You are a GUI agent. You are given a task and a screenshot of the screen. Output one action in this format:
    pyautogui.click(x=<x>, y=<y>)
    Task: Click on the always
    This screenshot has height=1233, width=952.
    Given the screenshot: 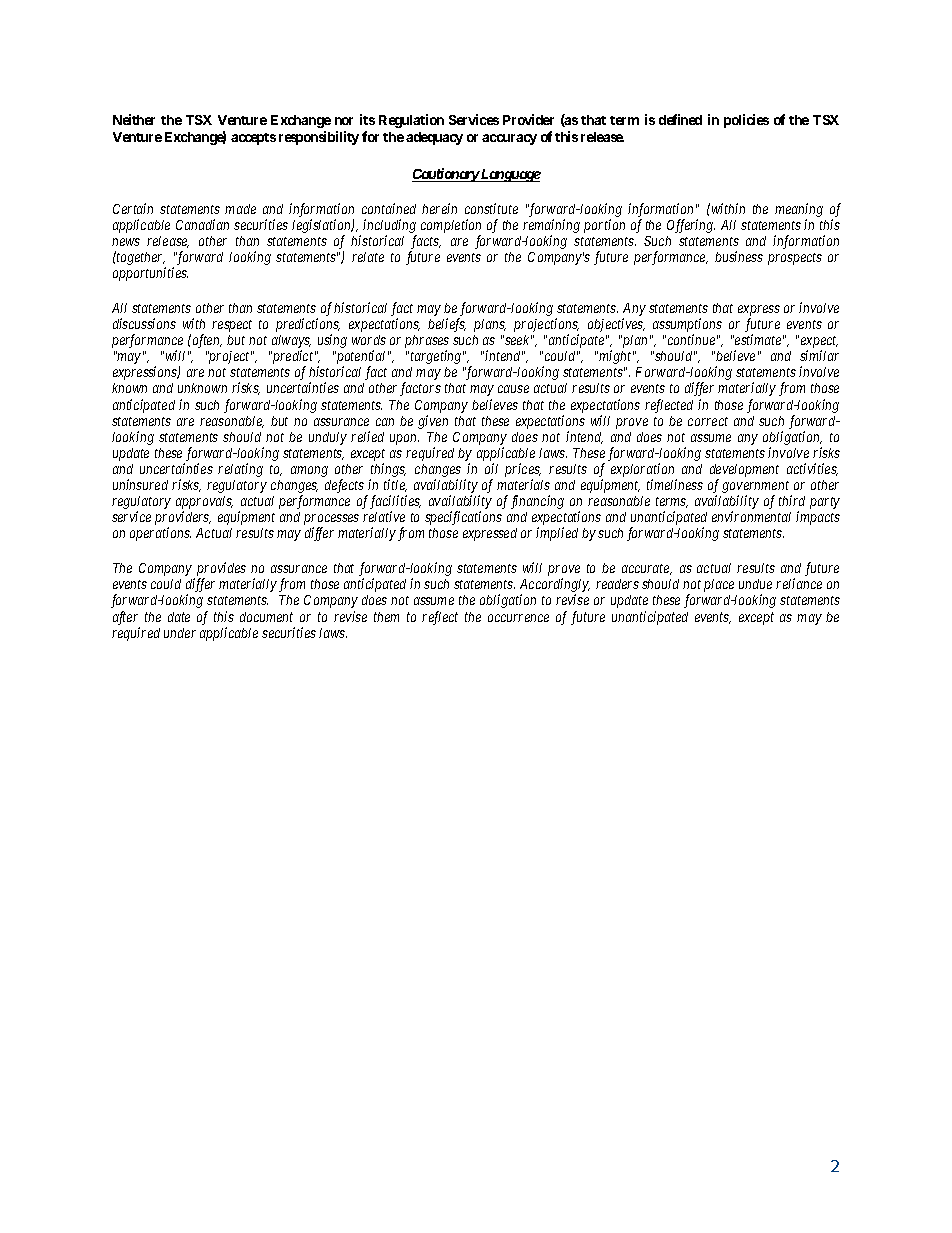 What is the action you would take?
    pyautogui.click(x=291, y=343)
